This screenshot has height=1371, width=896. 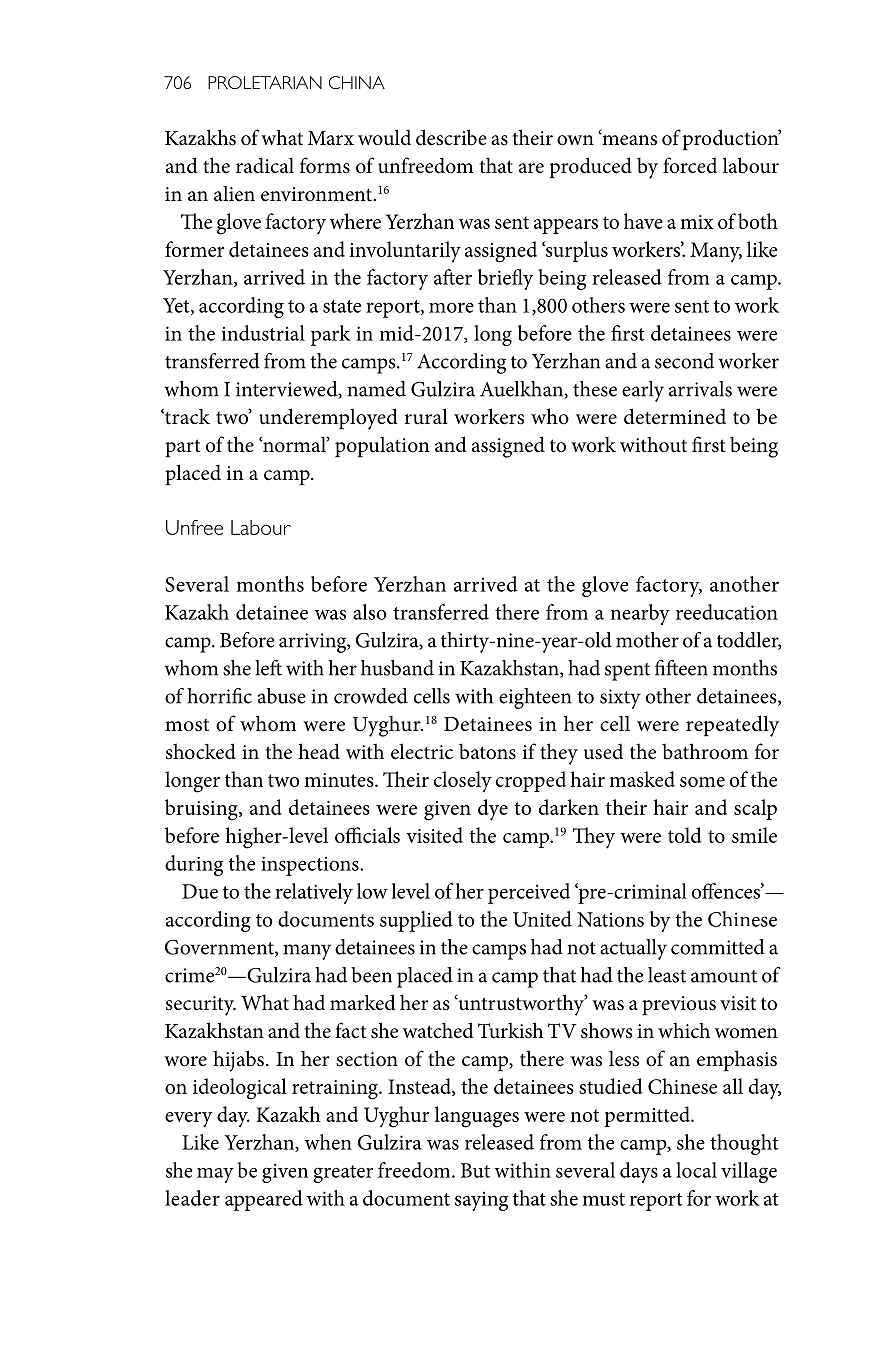 What do you see at coordinates (475, 1170) in the screenshot?
I see `But` at bounding box center [475, 1170].
